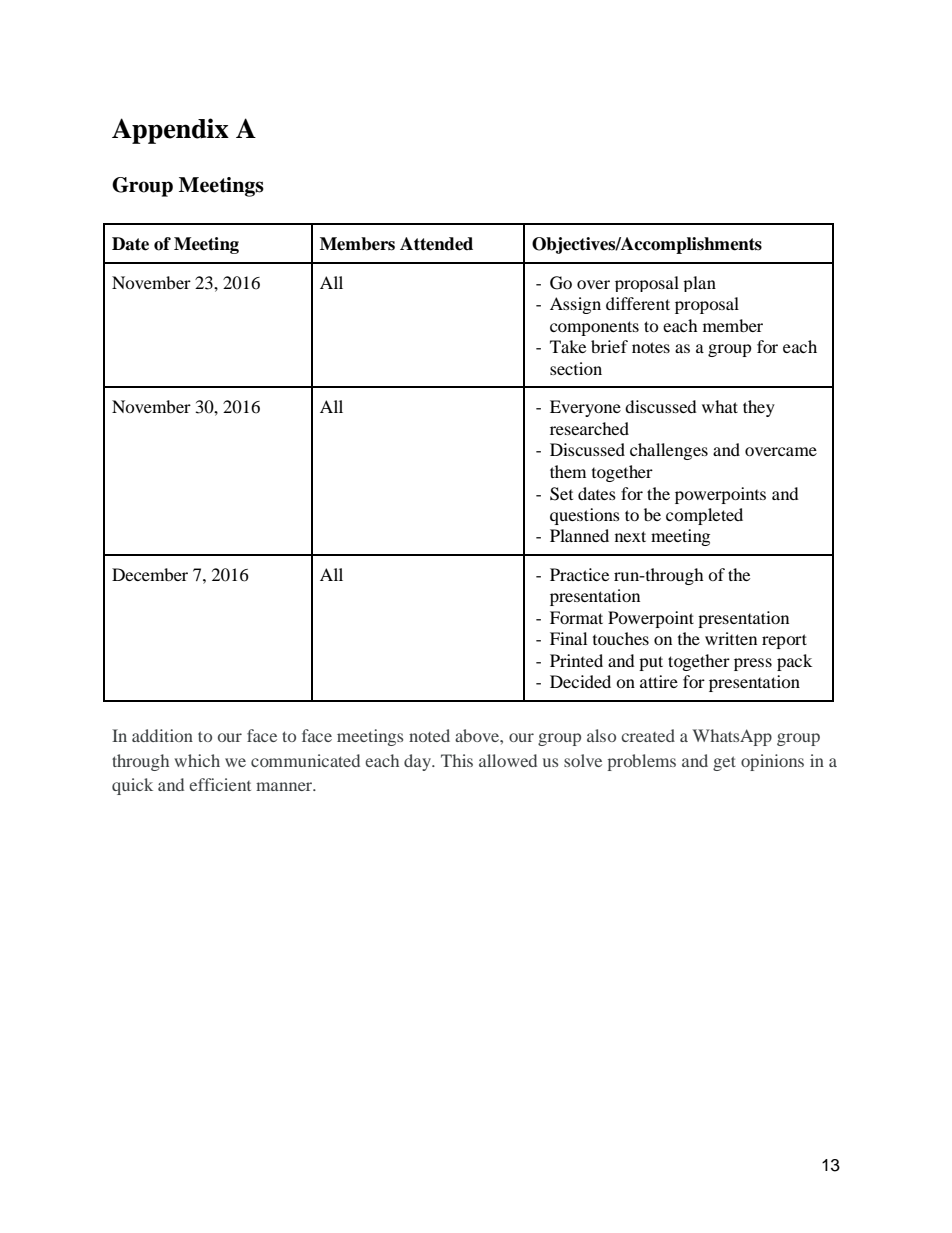 This document has width=952, height=1233. What do you see at coordinates (772, 762) in the document?
I see `opinions` at bounding box center [772, 762].
